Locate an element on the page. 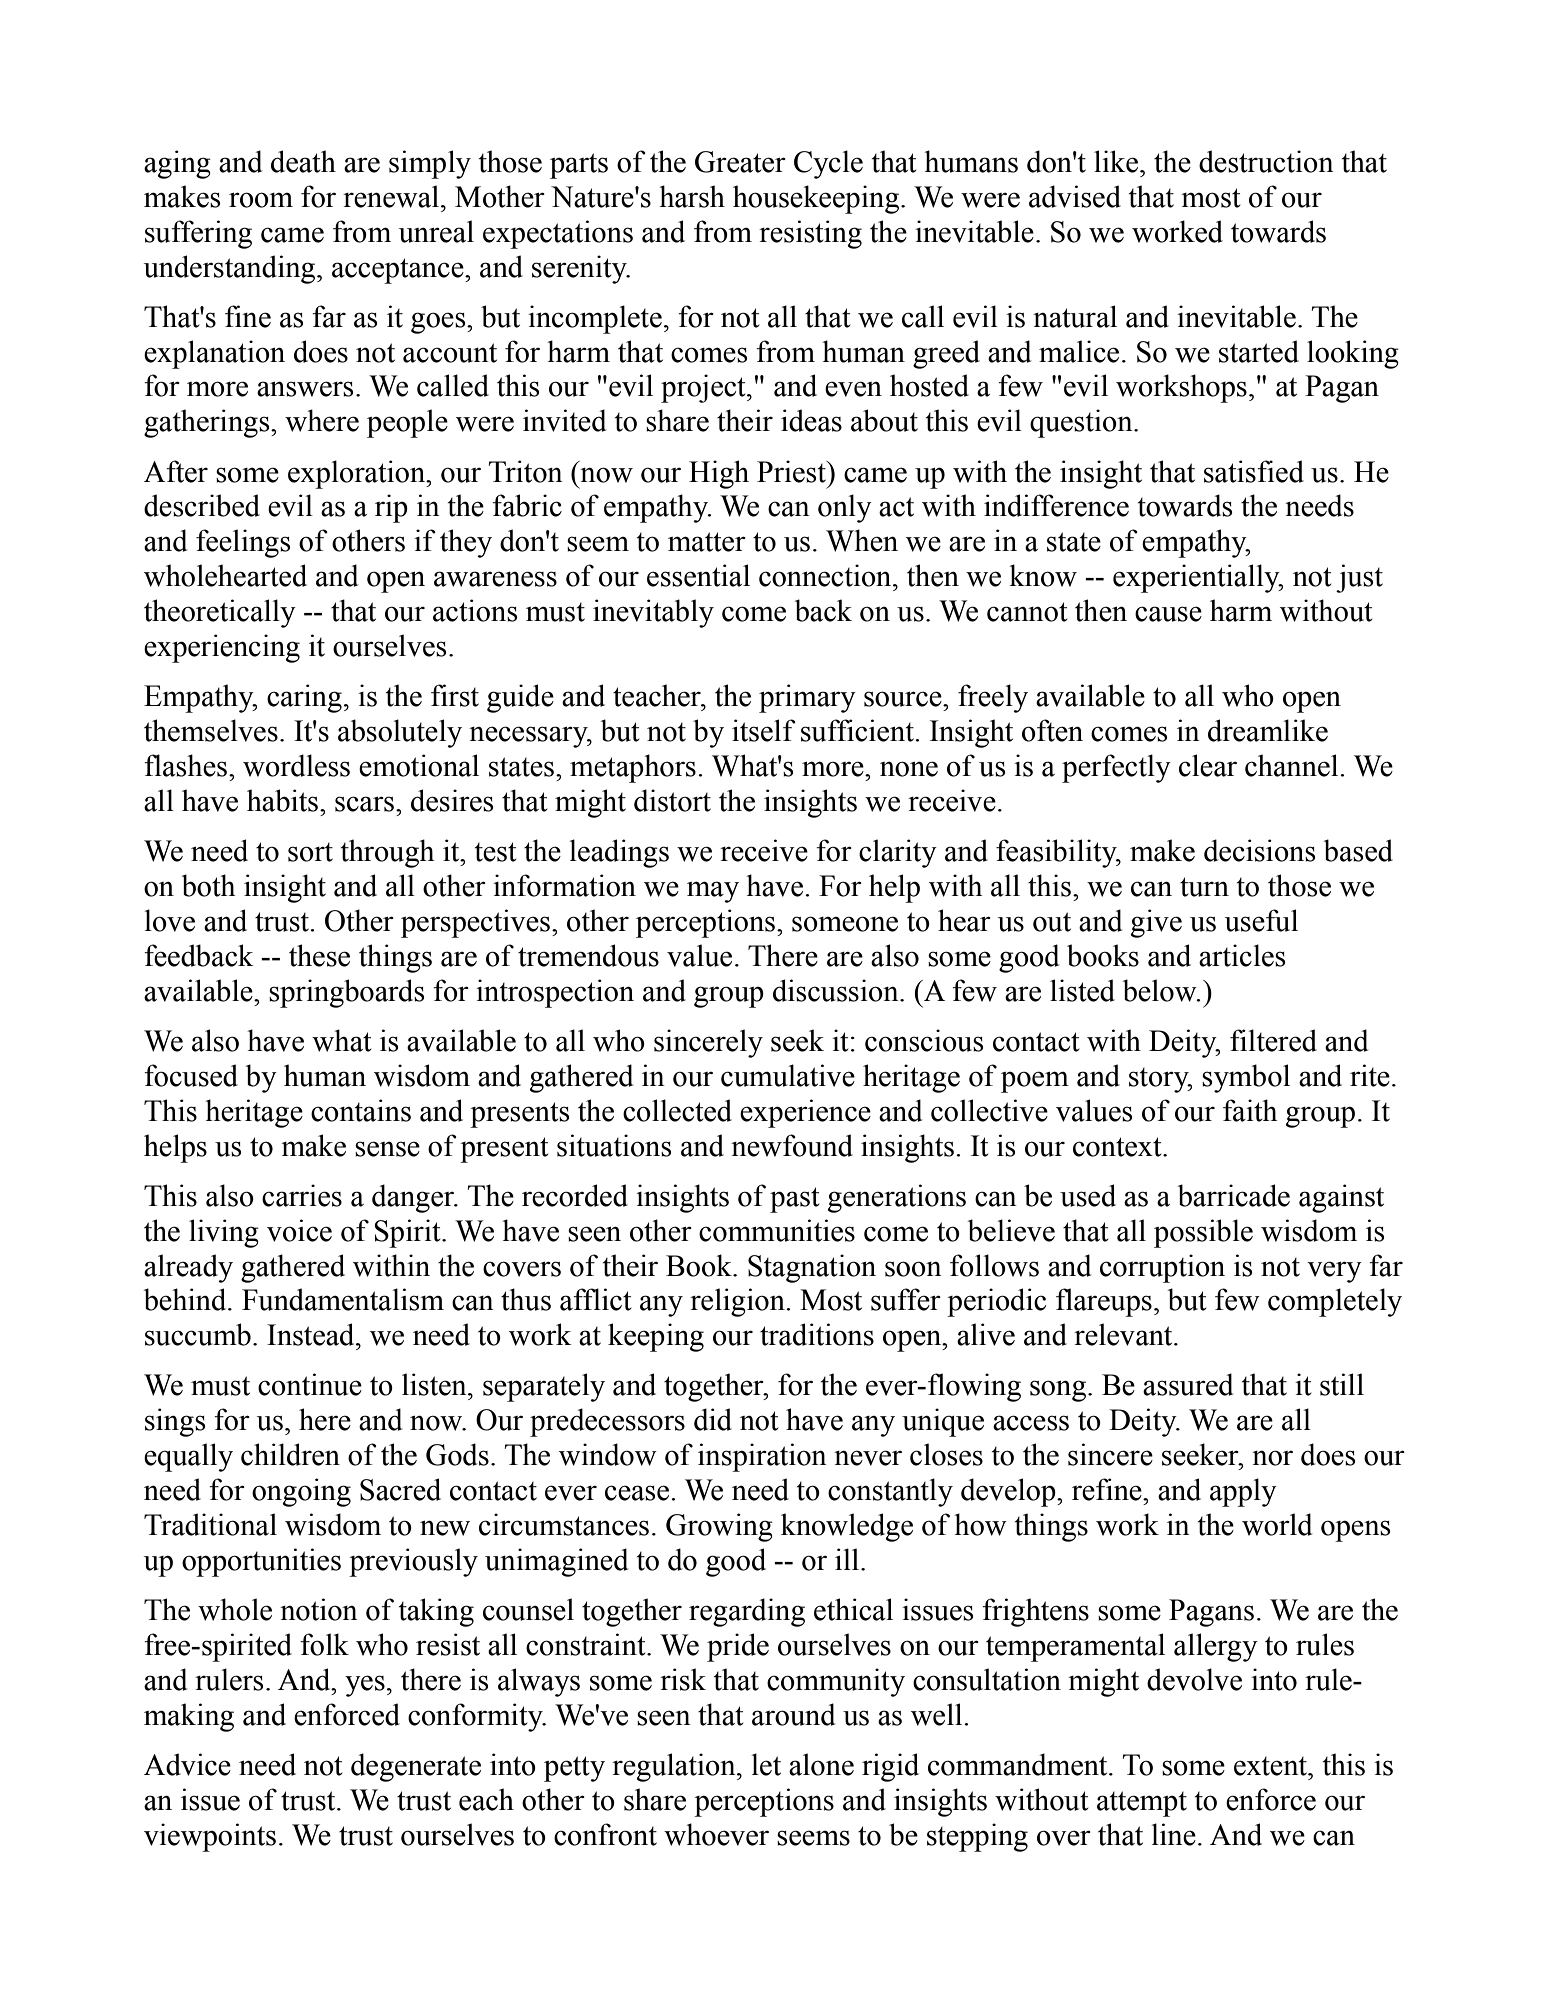 This page has height=2004, width=1549. extent is located at coordinates (1272, 1766).
